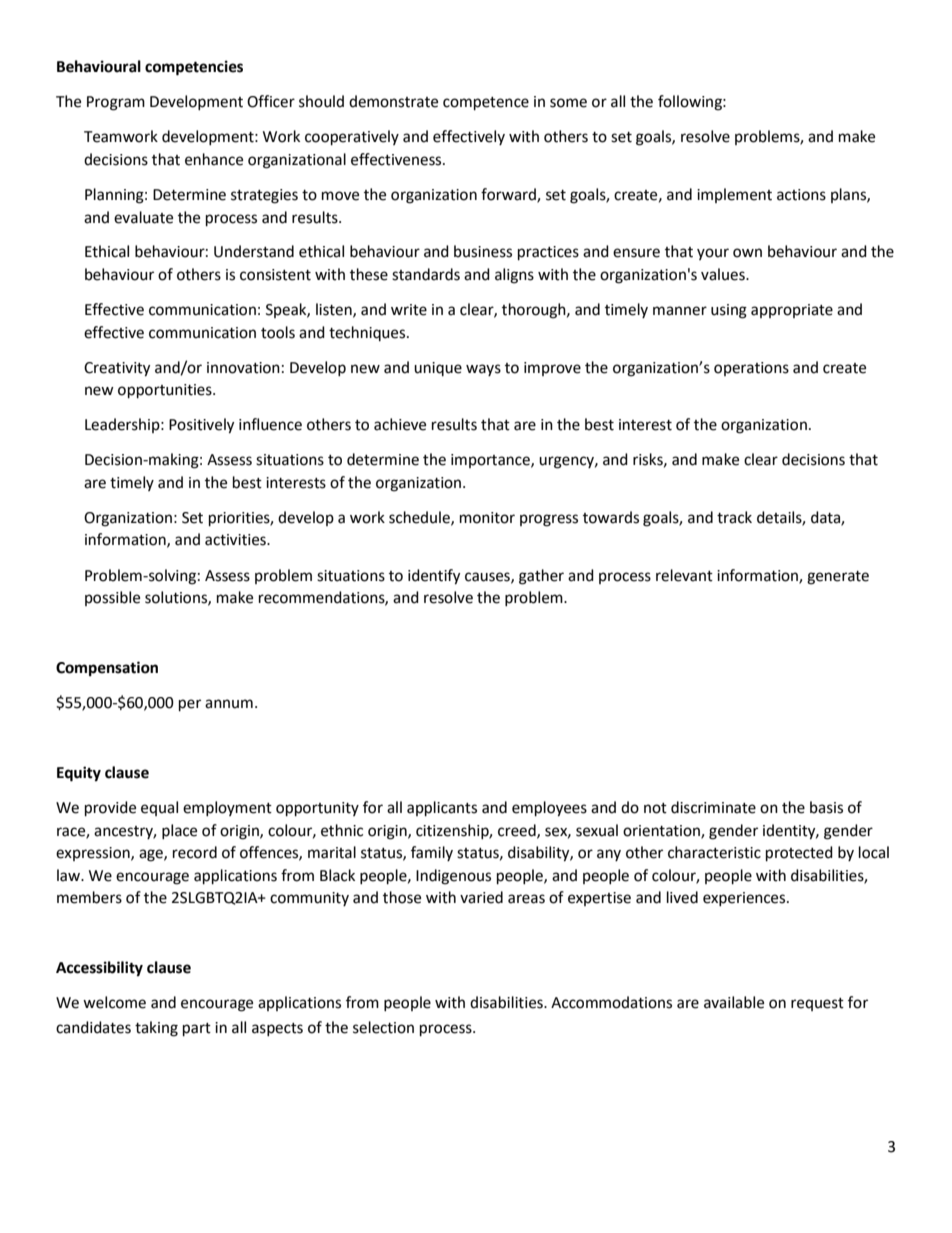  Describe the element at coordinates (817, 1004) in the page. I see `request` at that location.
